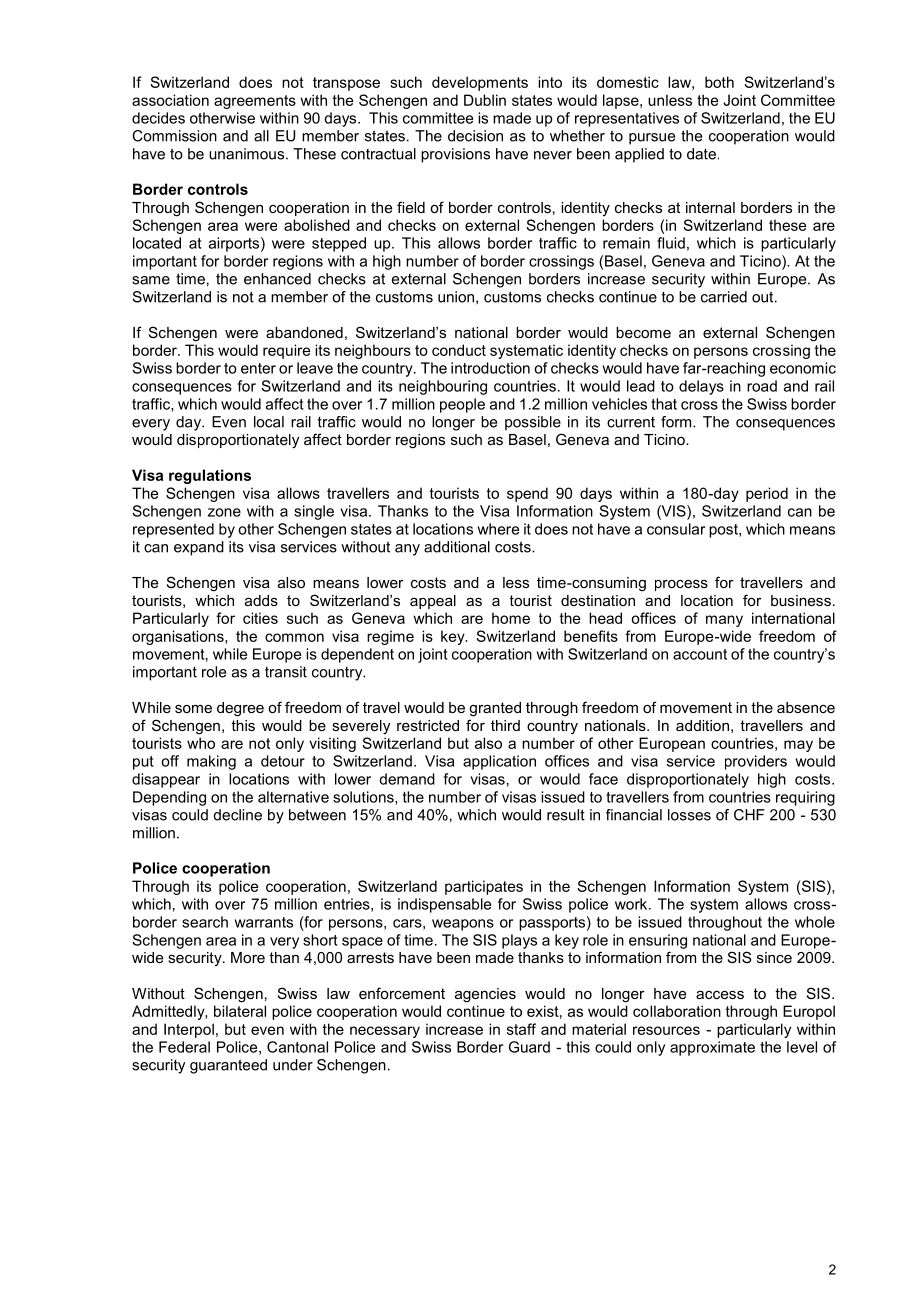  Describe the element at coordinates (199, 548) in the document. I see `expand` at that location.
